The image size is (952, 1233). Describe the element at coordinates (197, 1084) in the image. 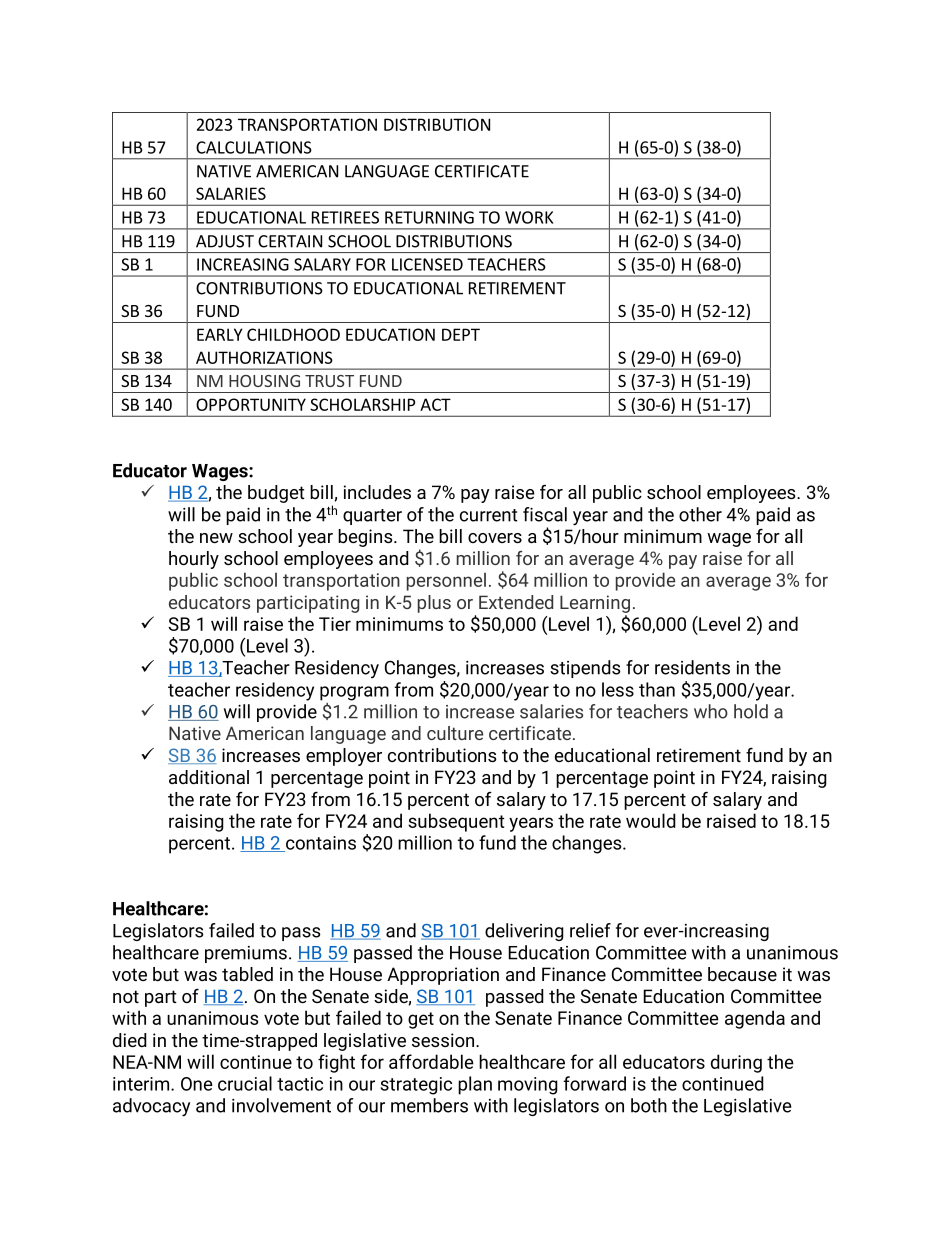

I see `One` at that location.
